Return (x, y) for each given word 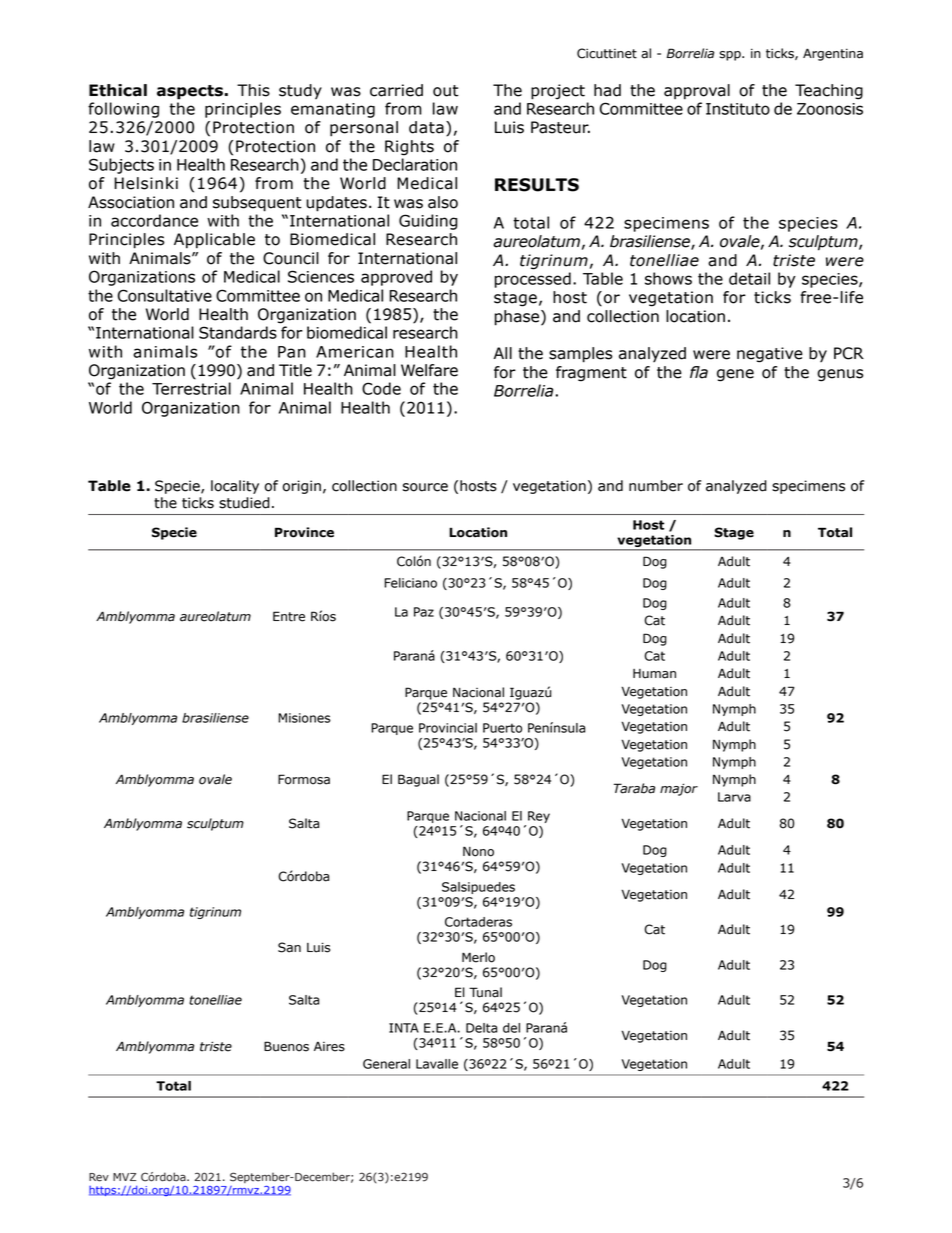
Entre (289, 616)
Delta (481, 1028)
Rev (99, 1177)
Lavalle (437, 1064)
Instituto (738, 109)
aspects (191, 92)
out (446, 91)
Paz (424, 612)
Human (654, 674)
